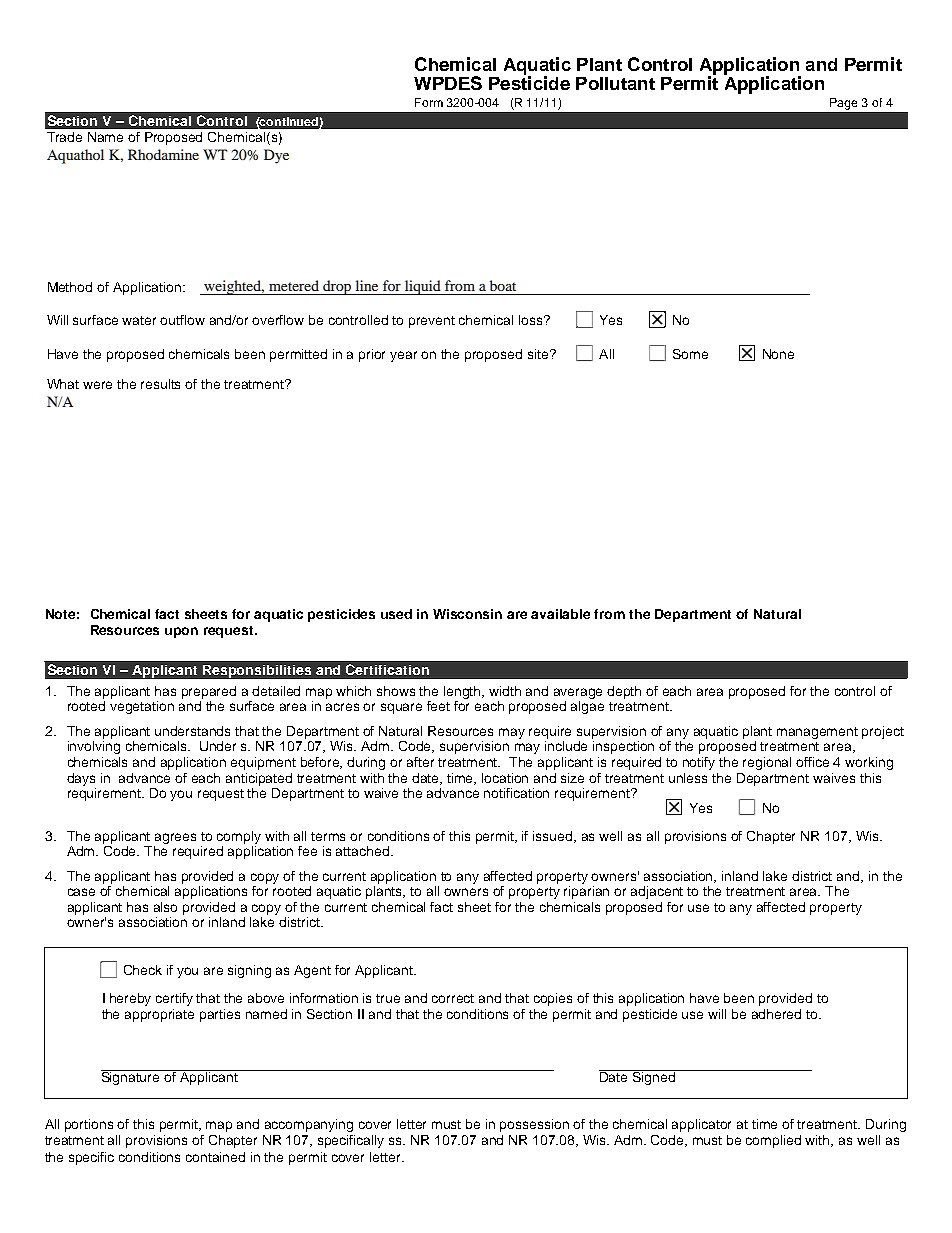 The image size is (952, 1233). Describe the element at coordinates (97, 385) in the document. I see `were` at that location.
